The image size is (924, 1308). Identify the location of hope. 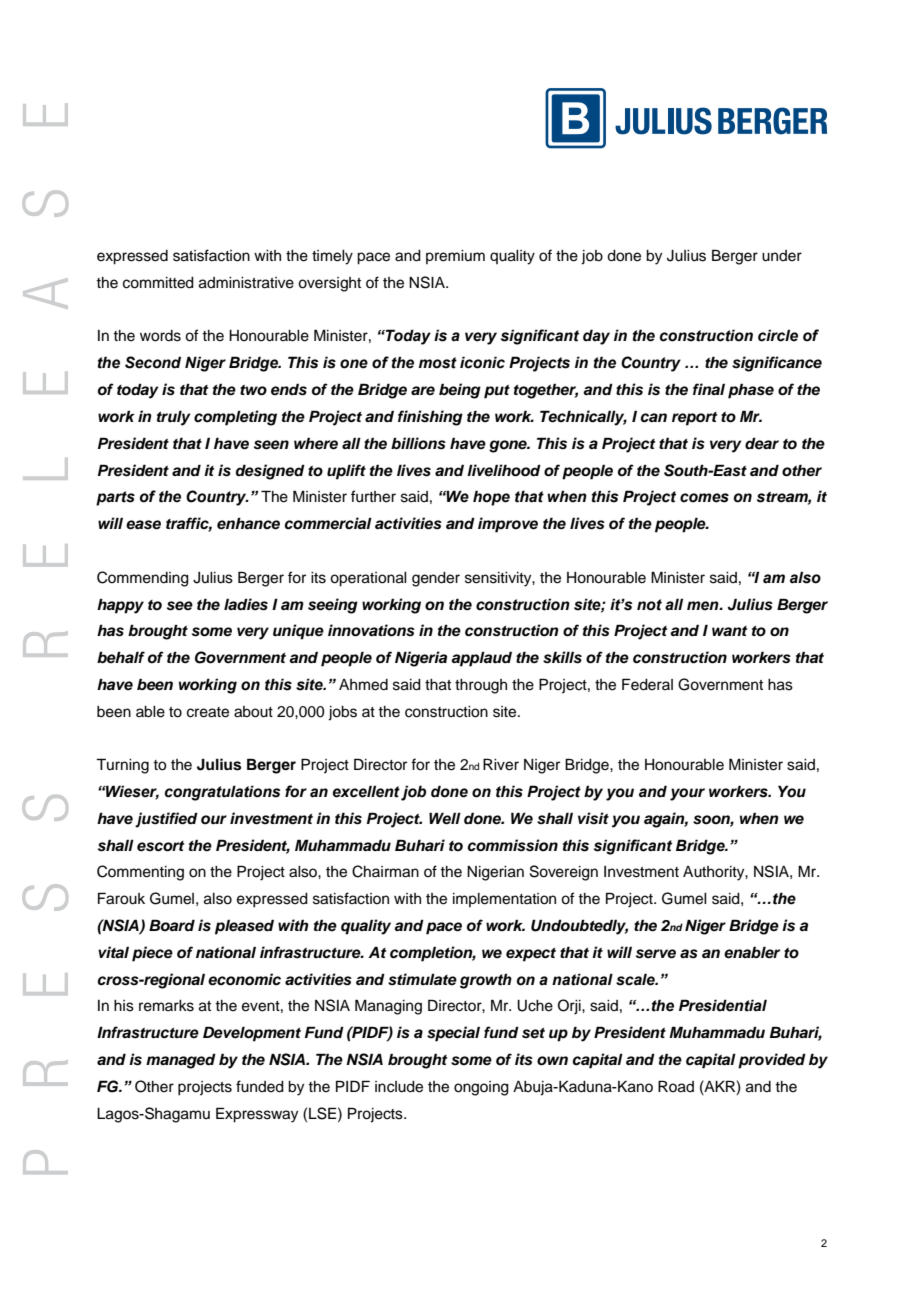
(491, 498).
